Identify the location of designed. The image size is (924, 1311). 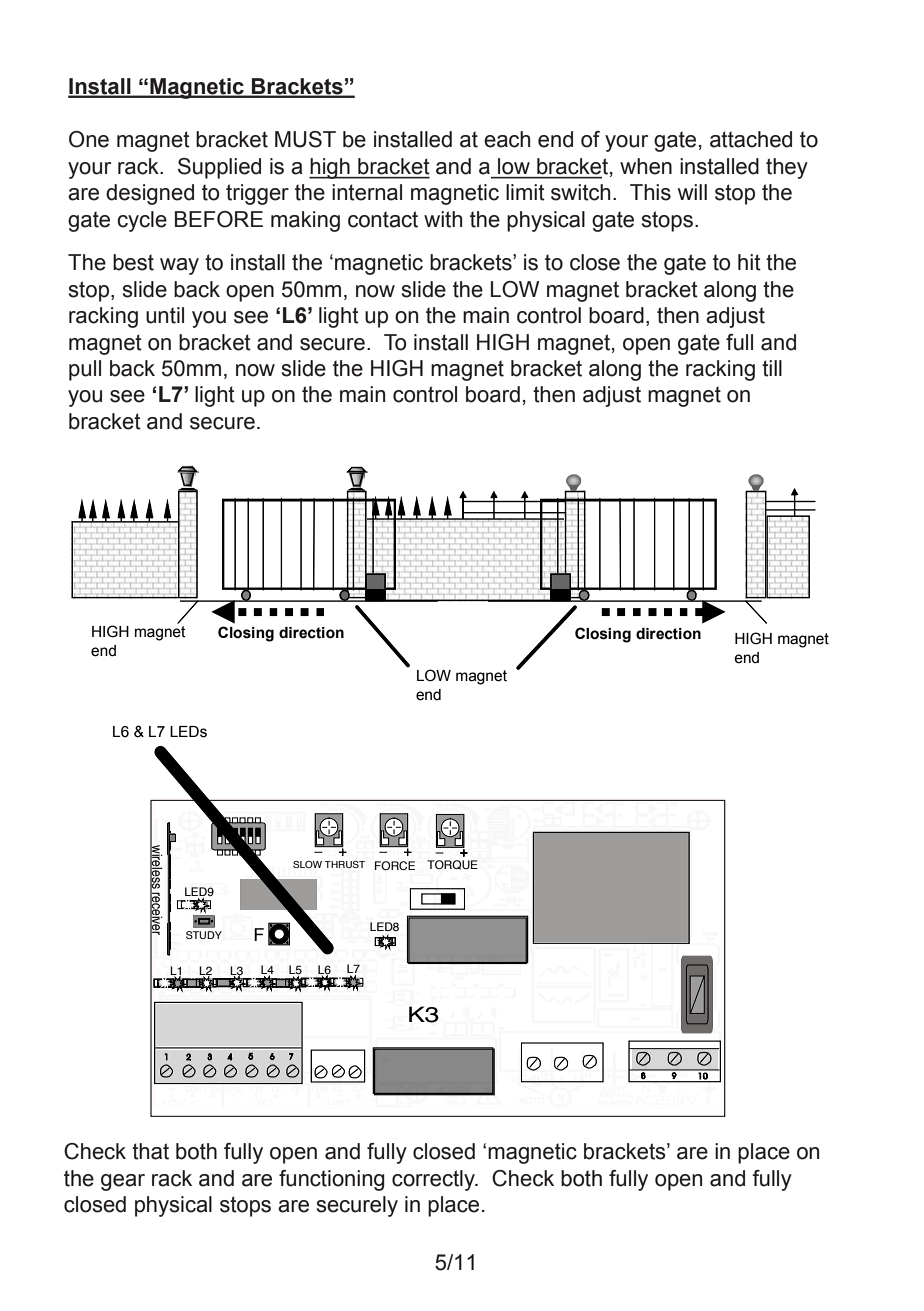
(150, 194).
